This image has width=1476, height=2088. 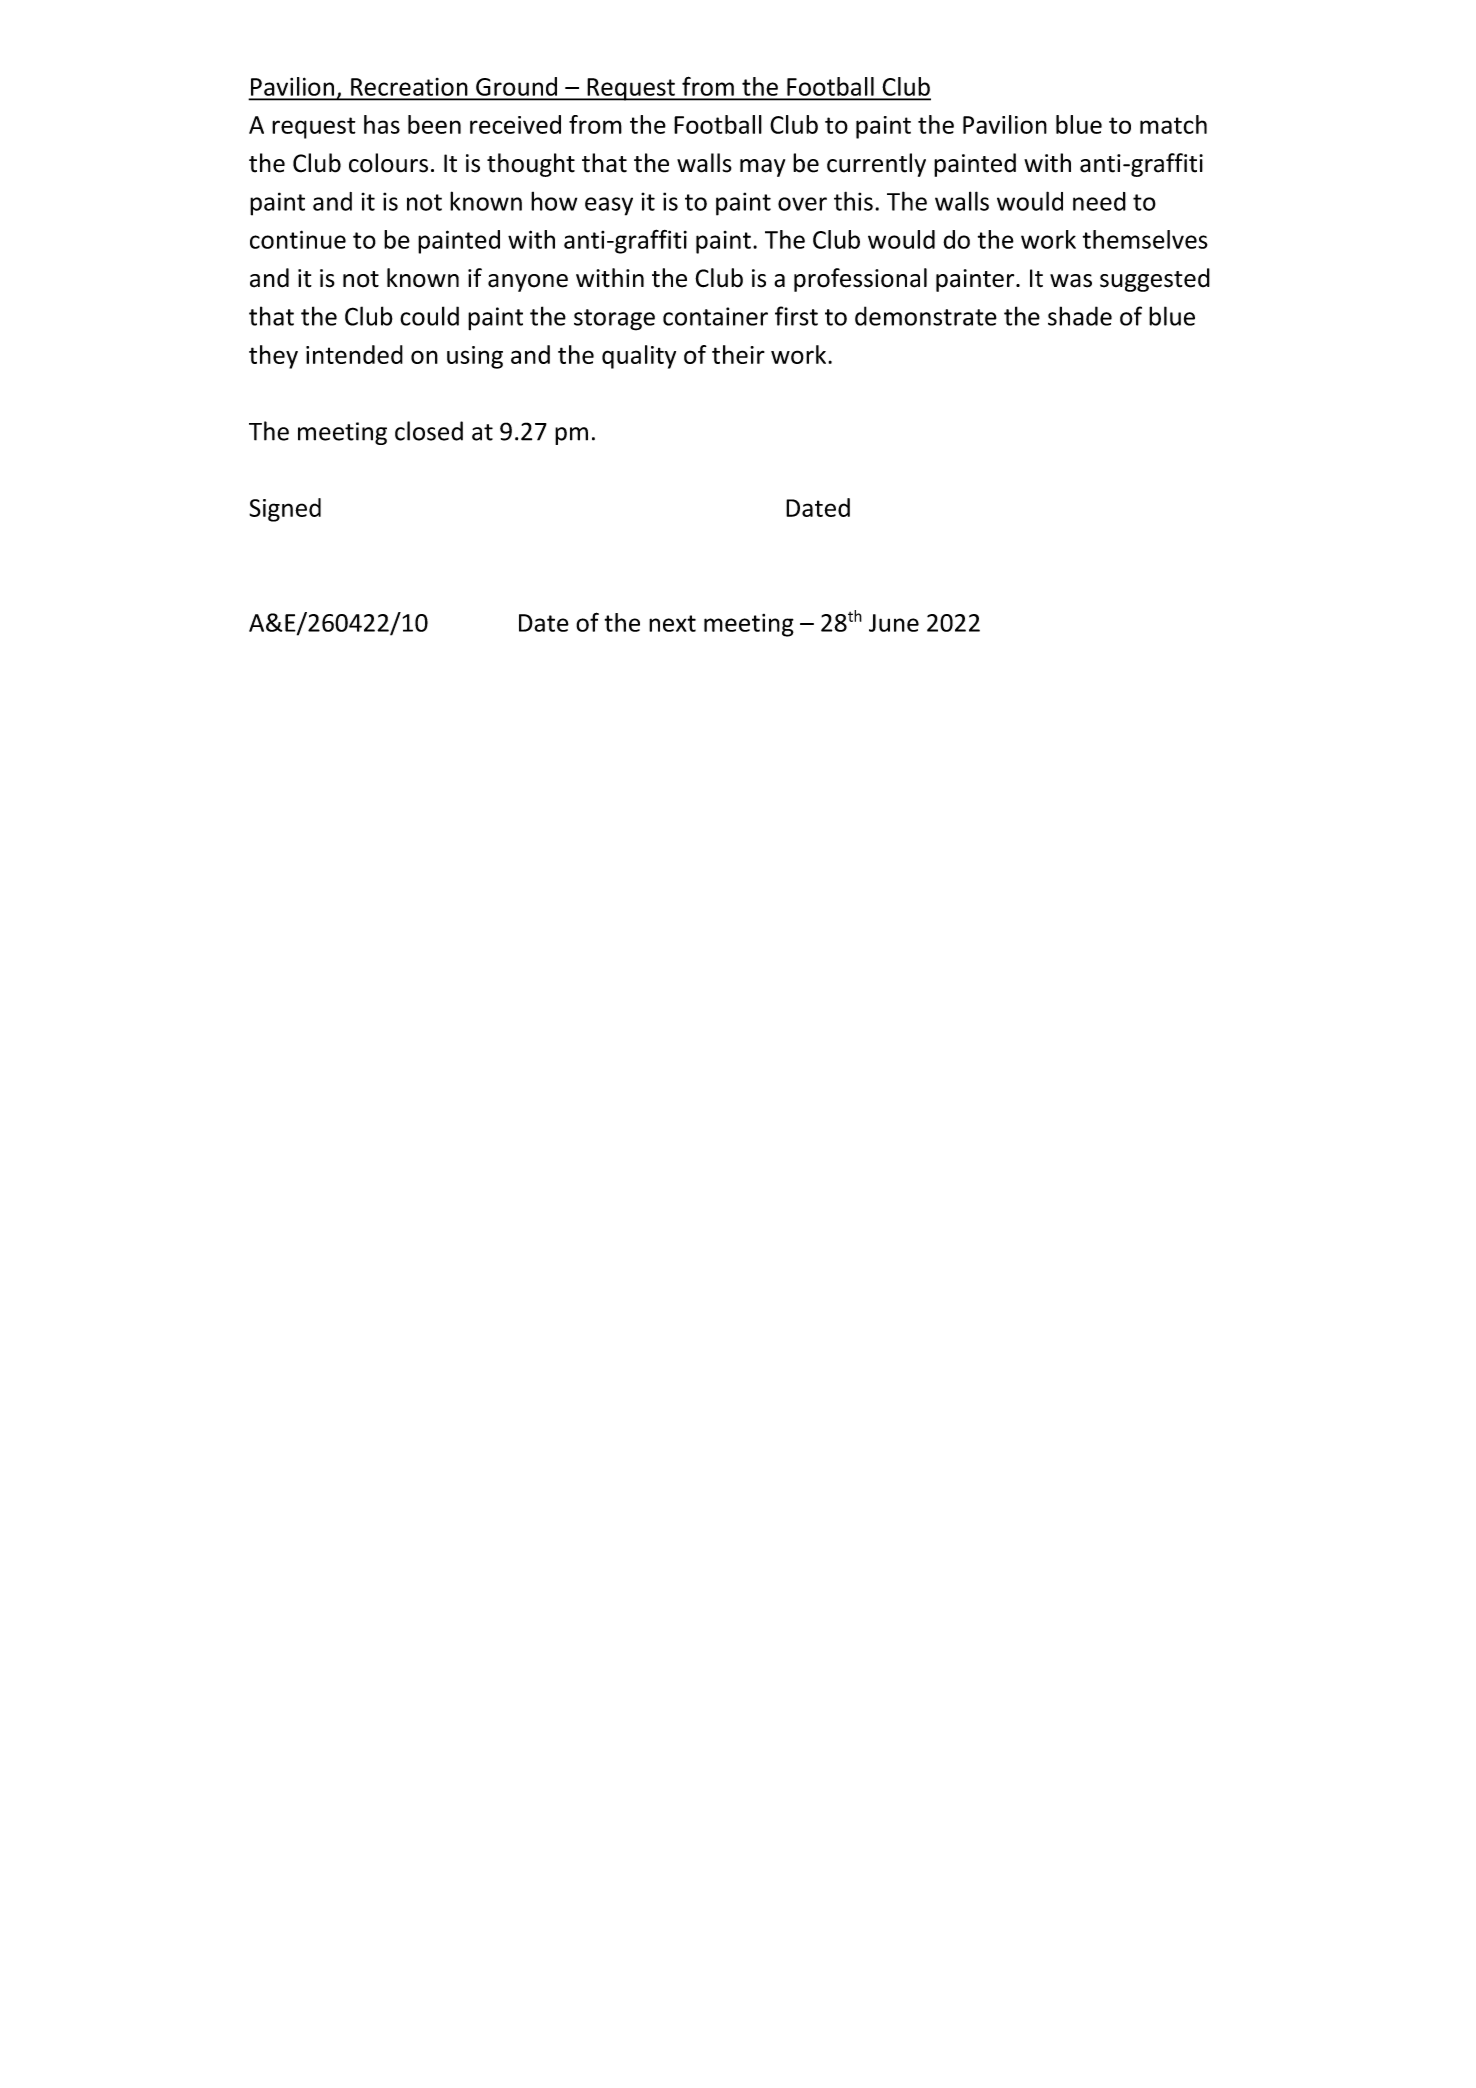 I want to click on their, so click(x=738, y=354).
